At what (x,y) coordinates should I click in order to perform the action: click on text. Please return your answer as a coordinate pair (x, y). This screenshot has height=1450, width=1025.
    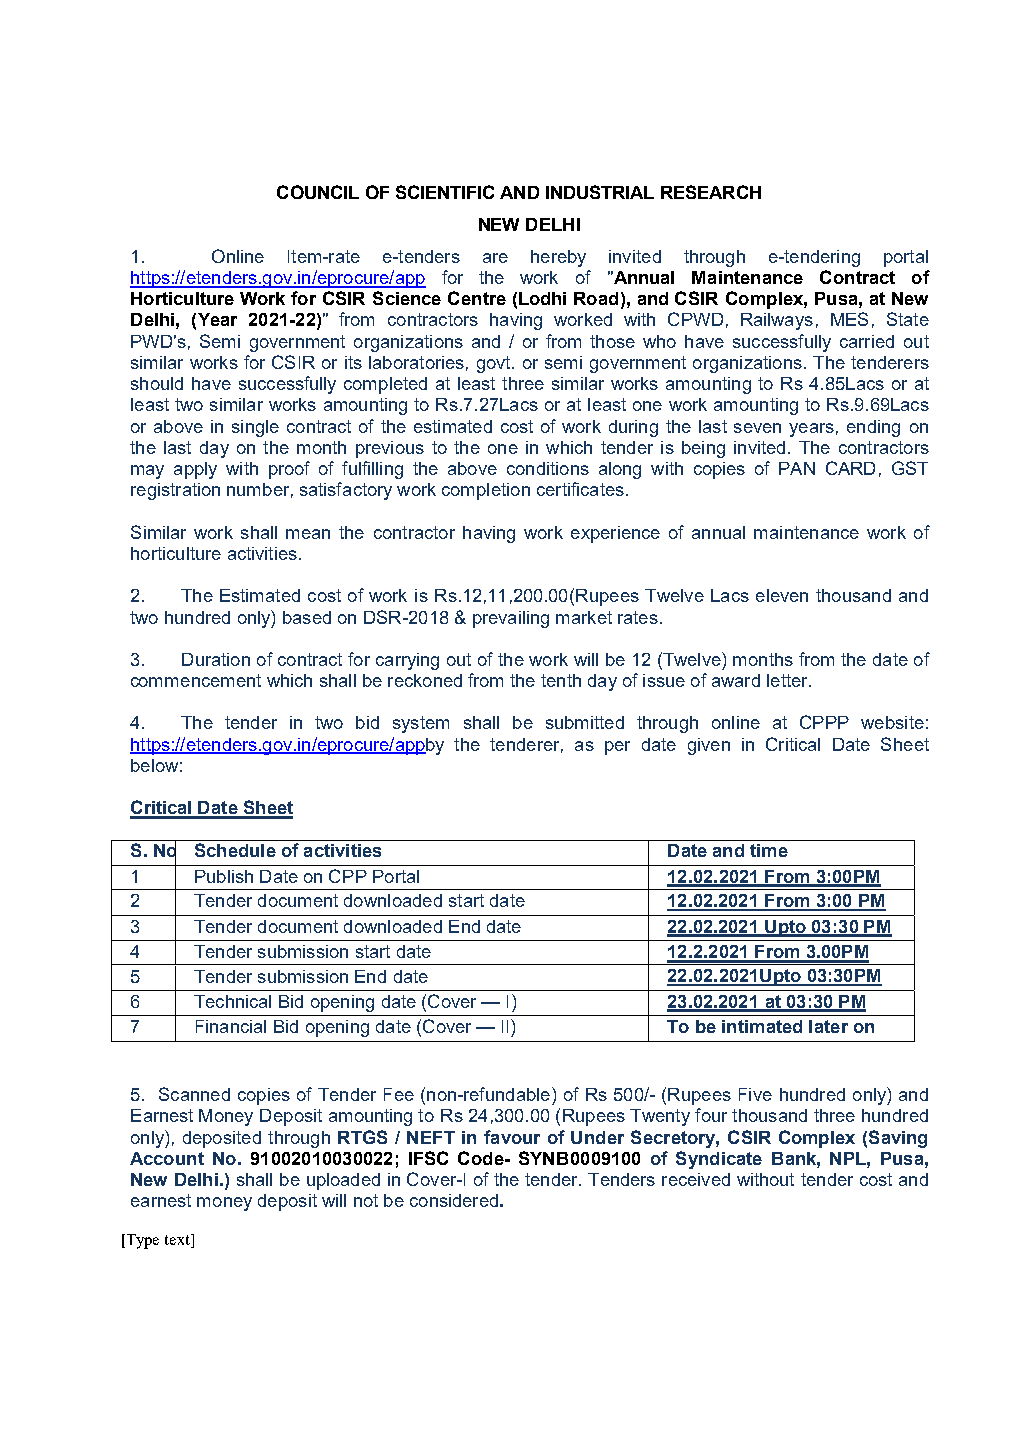
    Looking at the image, I should click on (178, 1239).
